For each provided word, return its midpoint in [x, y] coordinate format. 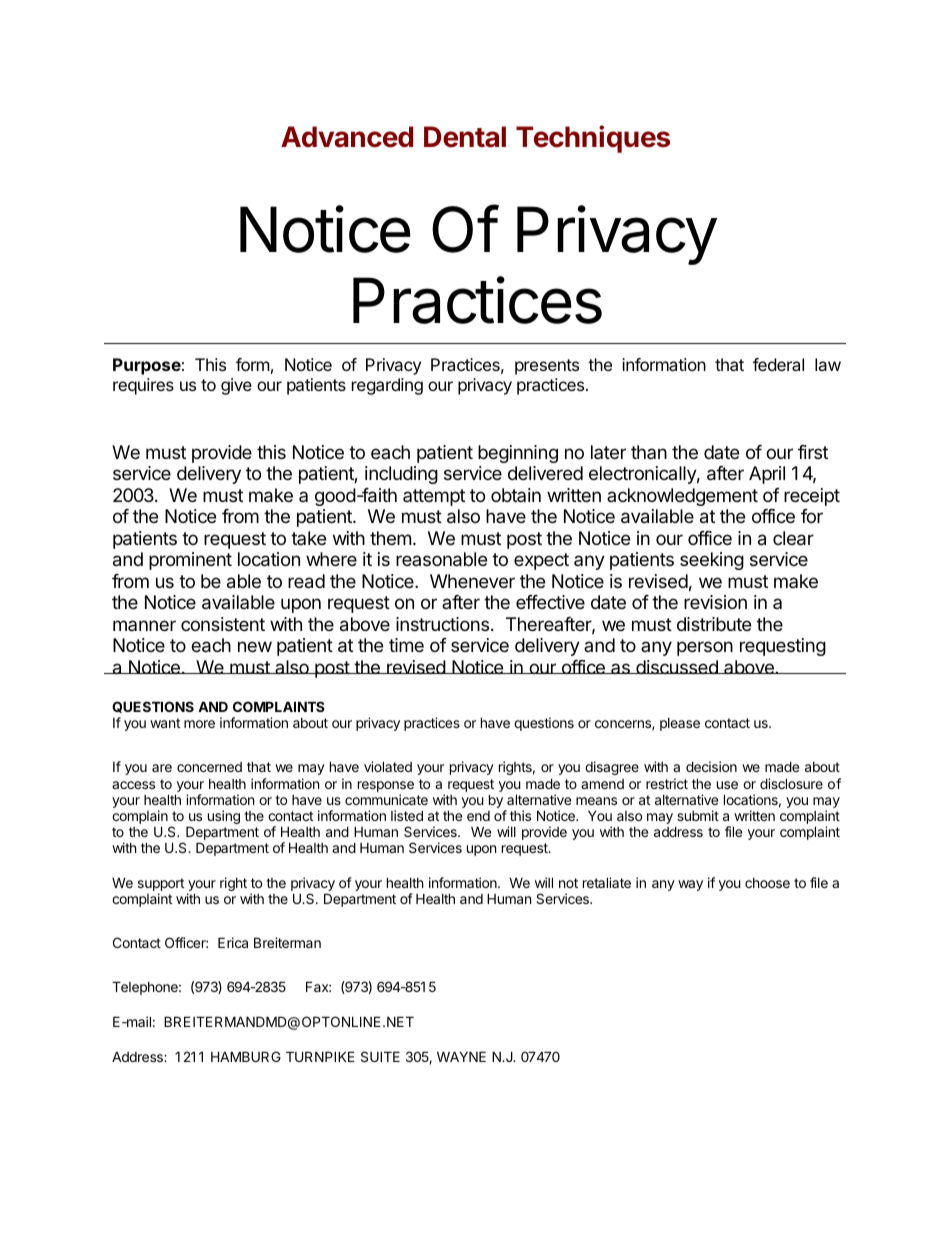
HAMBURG [246, 1056]
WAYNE [461, 1056]
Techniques [593, 139]
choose [767, 883]
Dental [465, 137]
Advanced [347, 137]
